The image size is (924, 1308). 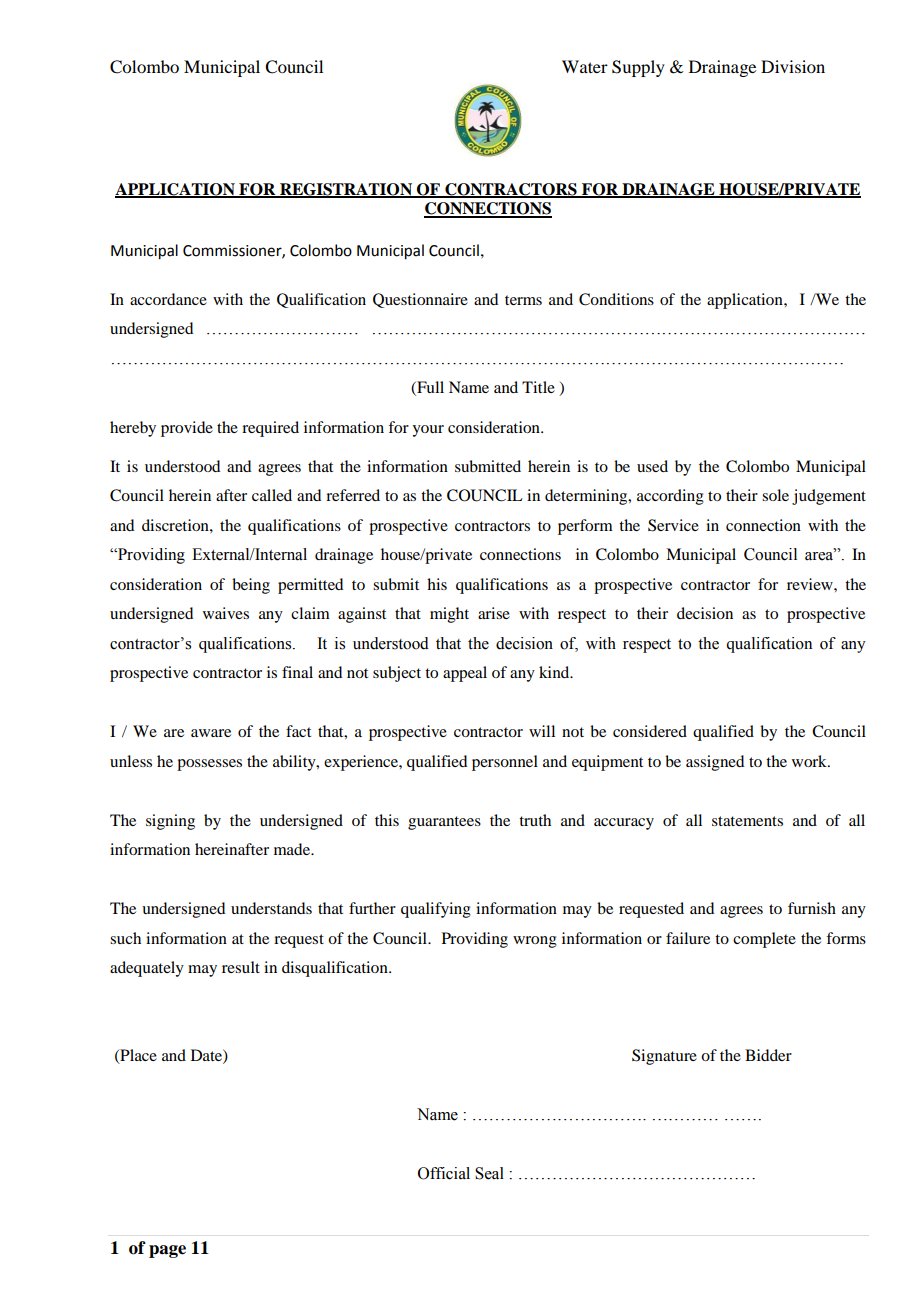 I want to click on Bidder, so click(x=768, y=1055).
